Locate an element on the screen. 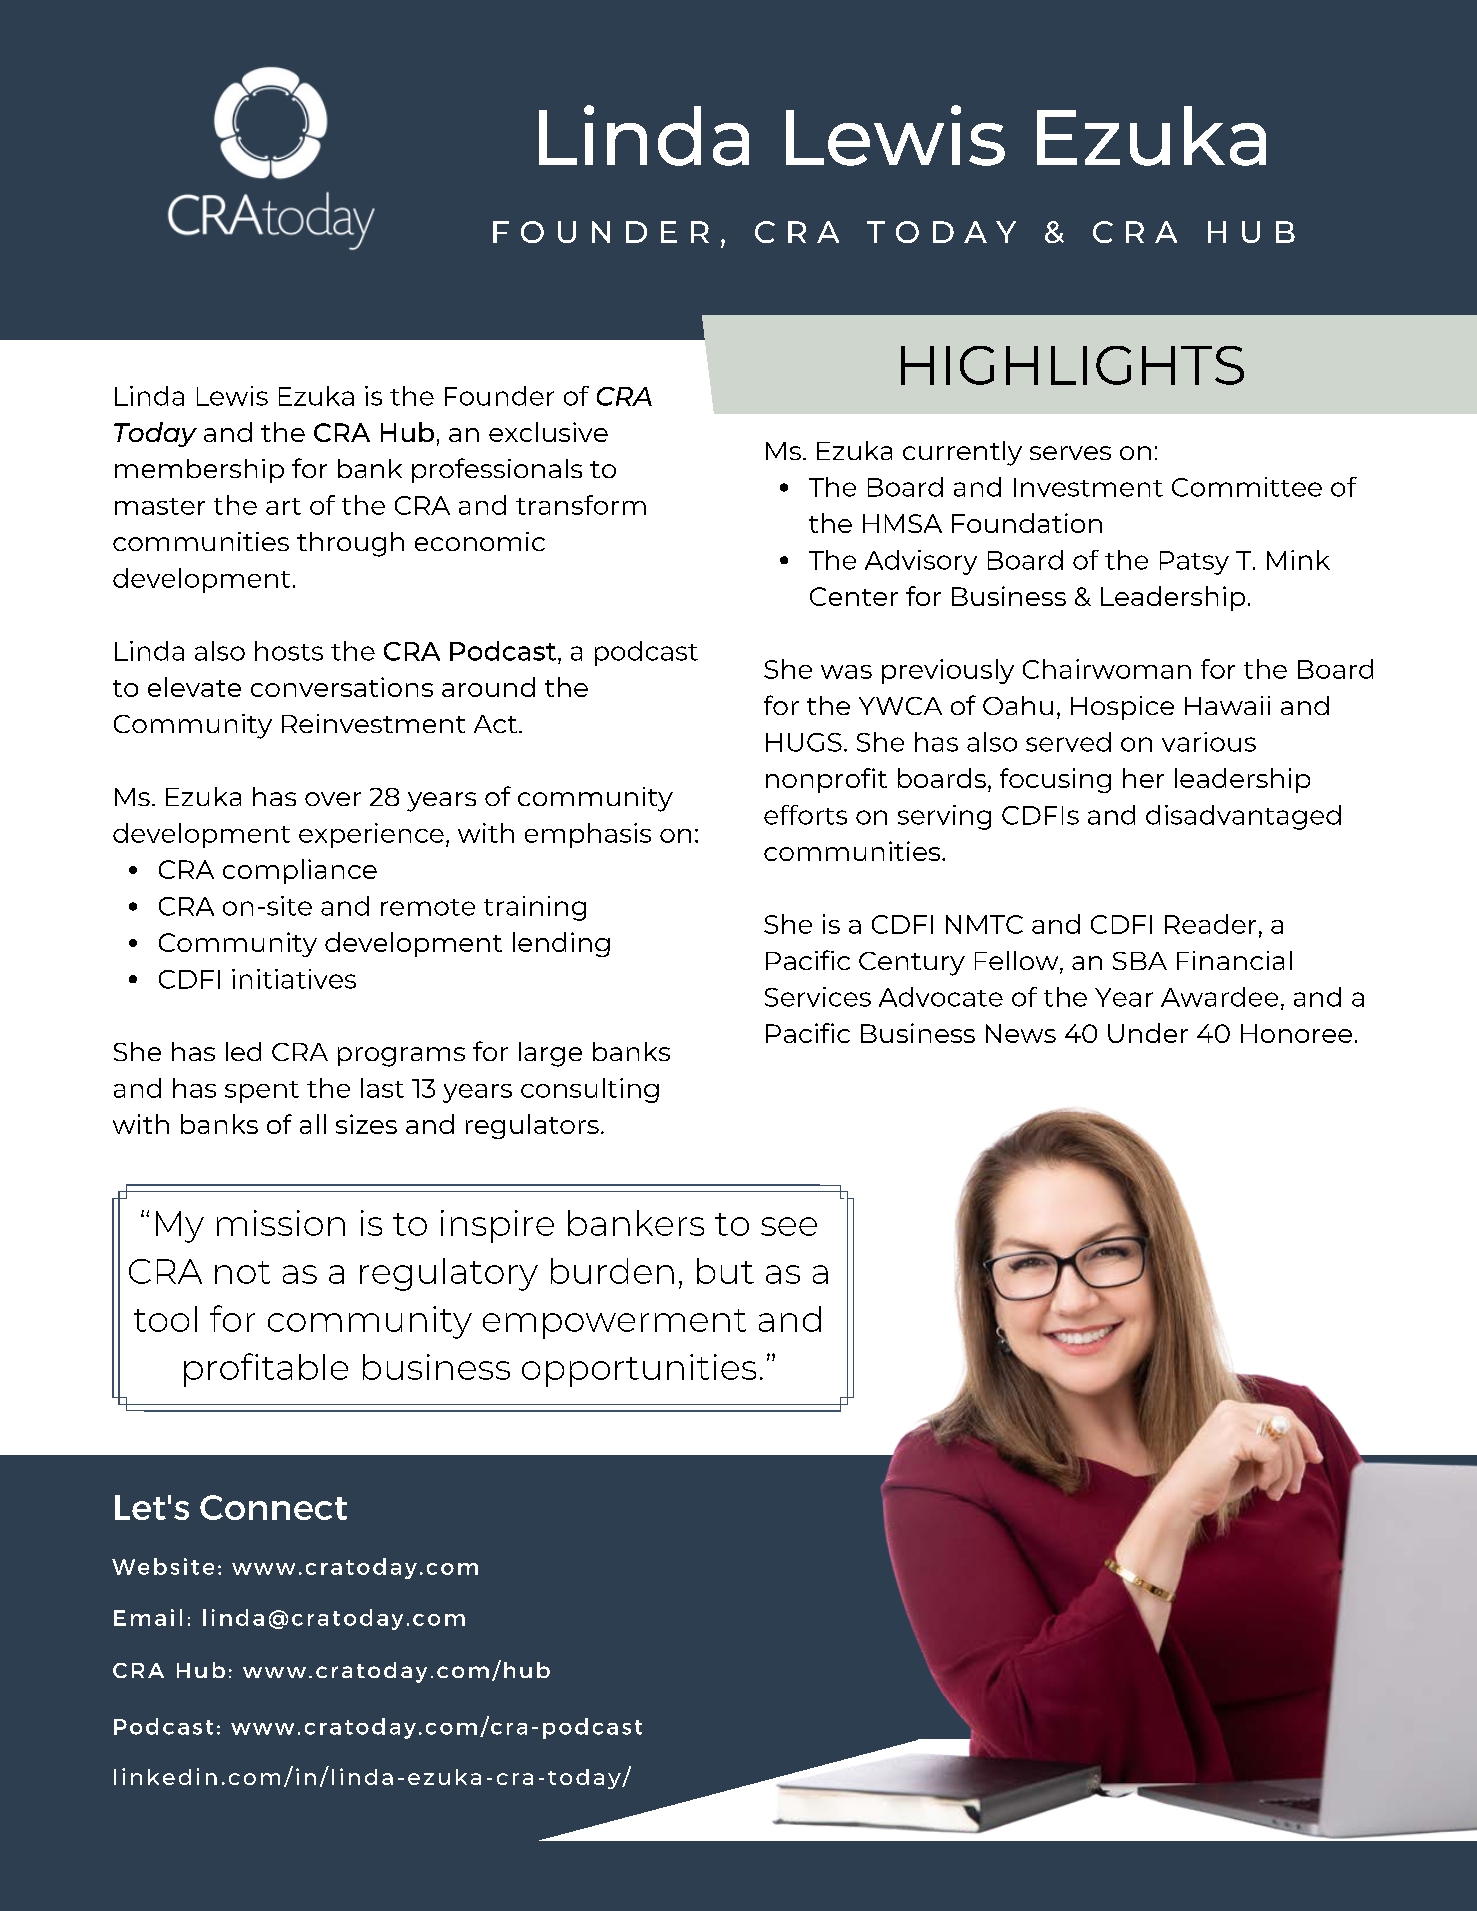 This screenshot has height=1911, width=1477. see is located at coordinates (789, 1226).
